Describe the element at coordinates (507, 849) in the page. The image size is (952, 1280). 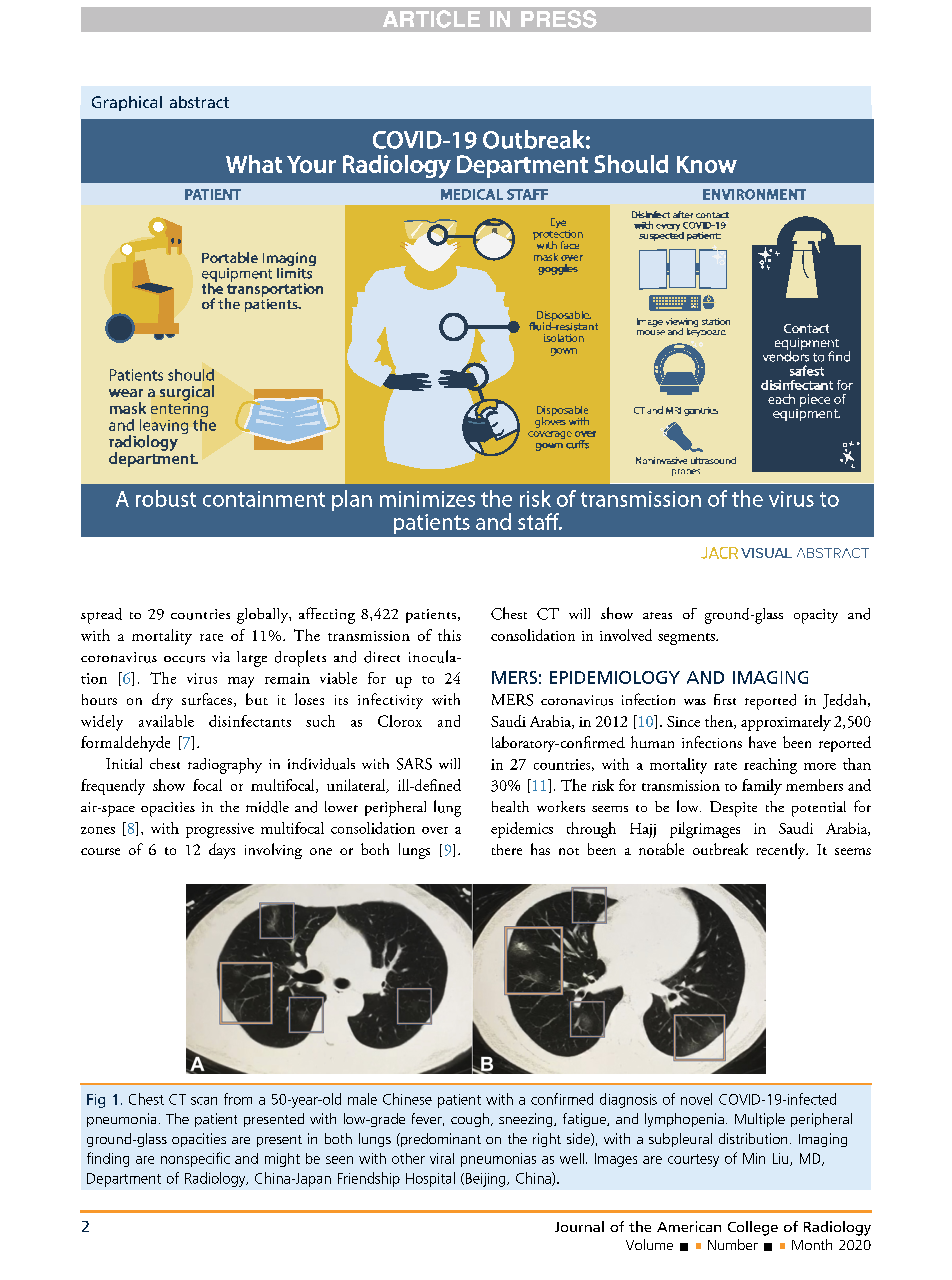
I see `there` at that location.
